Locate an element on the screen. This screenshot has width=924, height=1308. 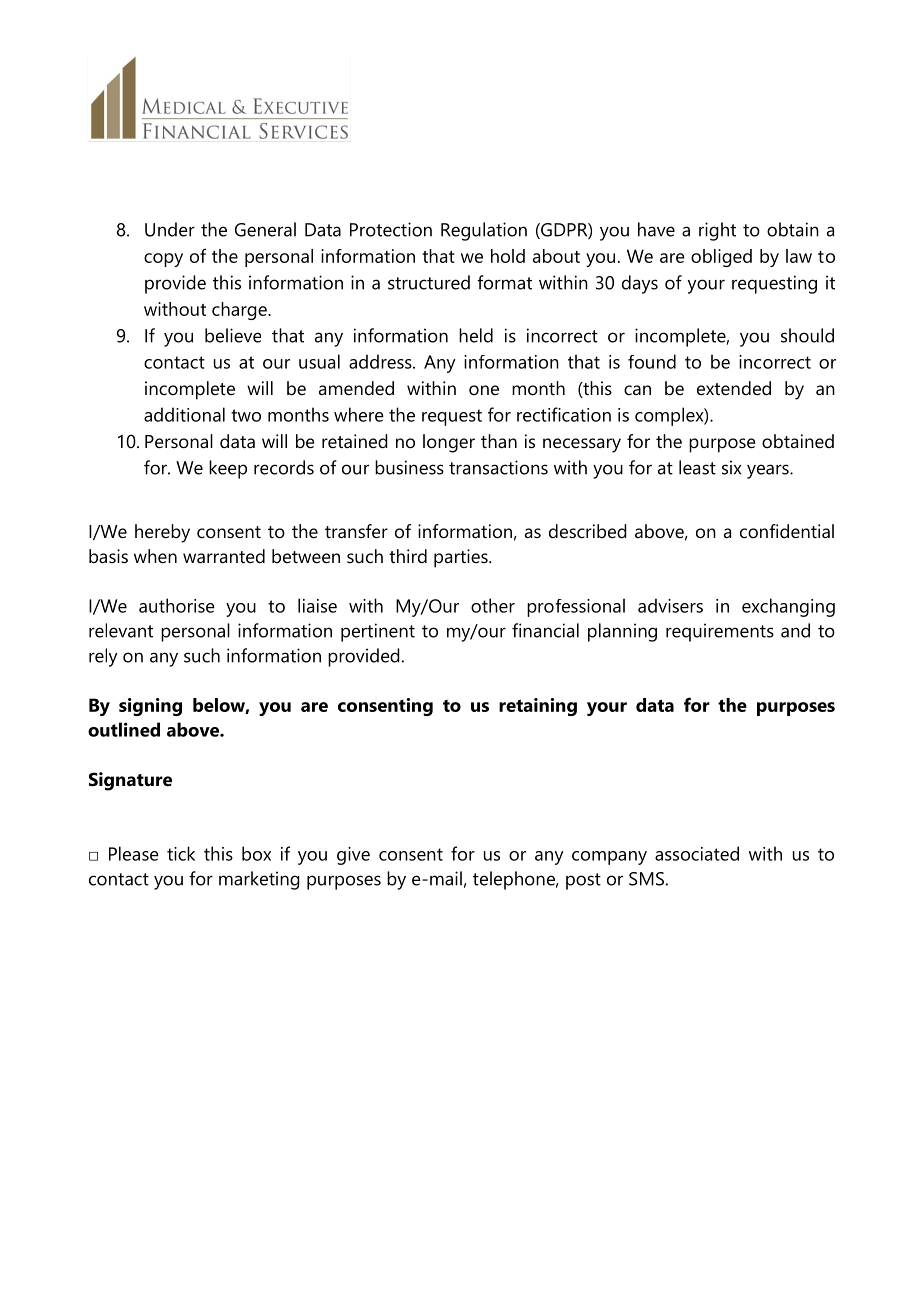
parties is located at coordinates (462, 558).
